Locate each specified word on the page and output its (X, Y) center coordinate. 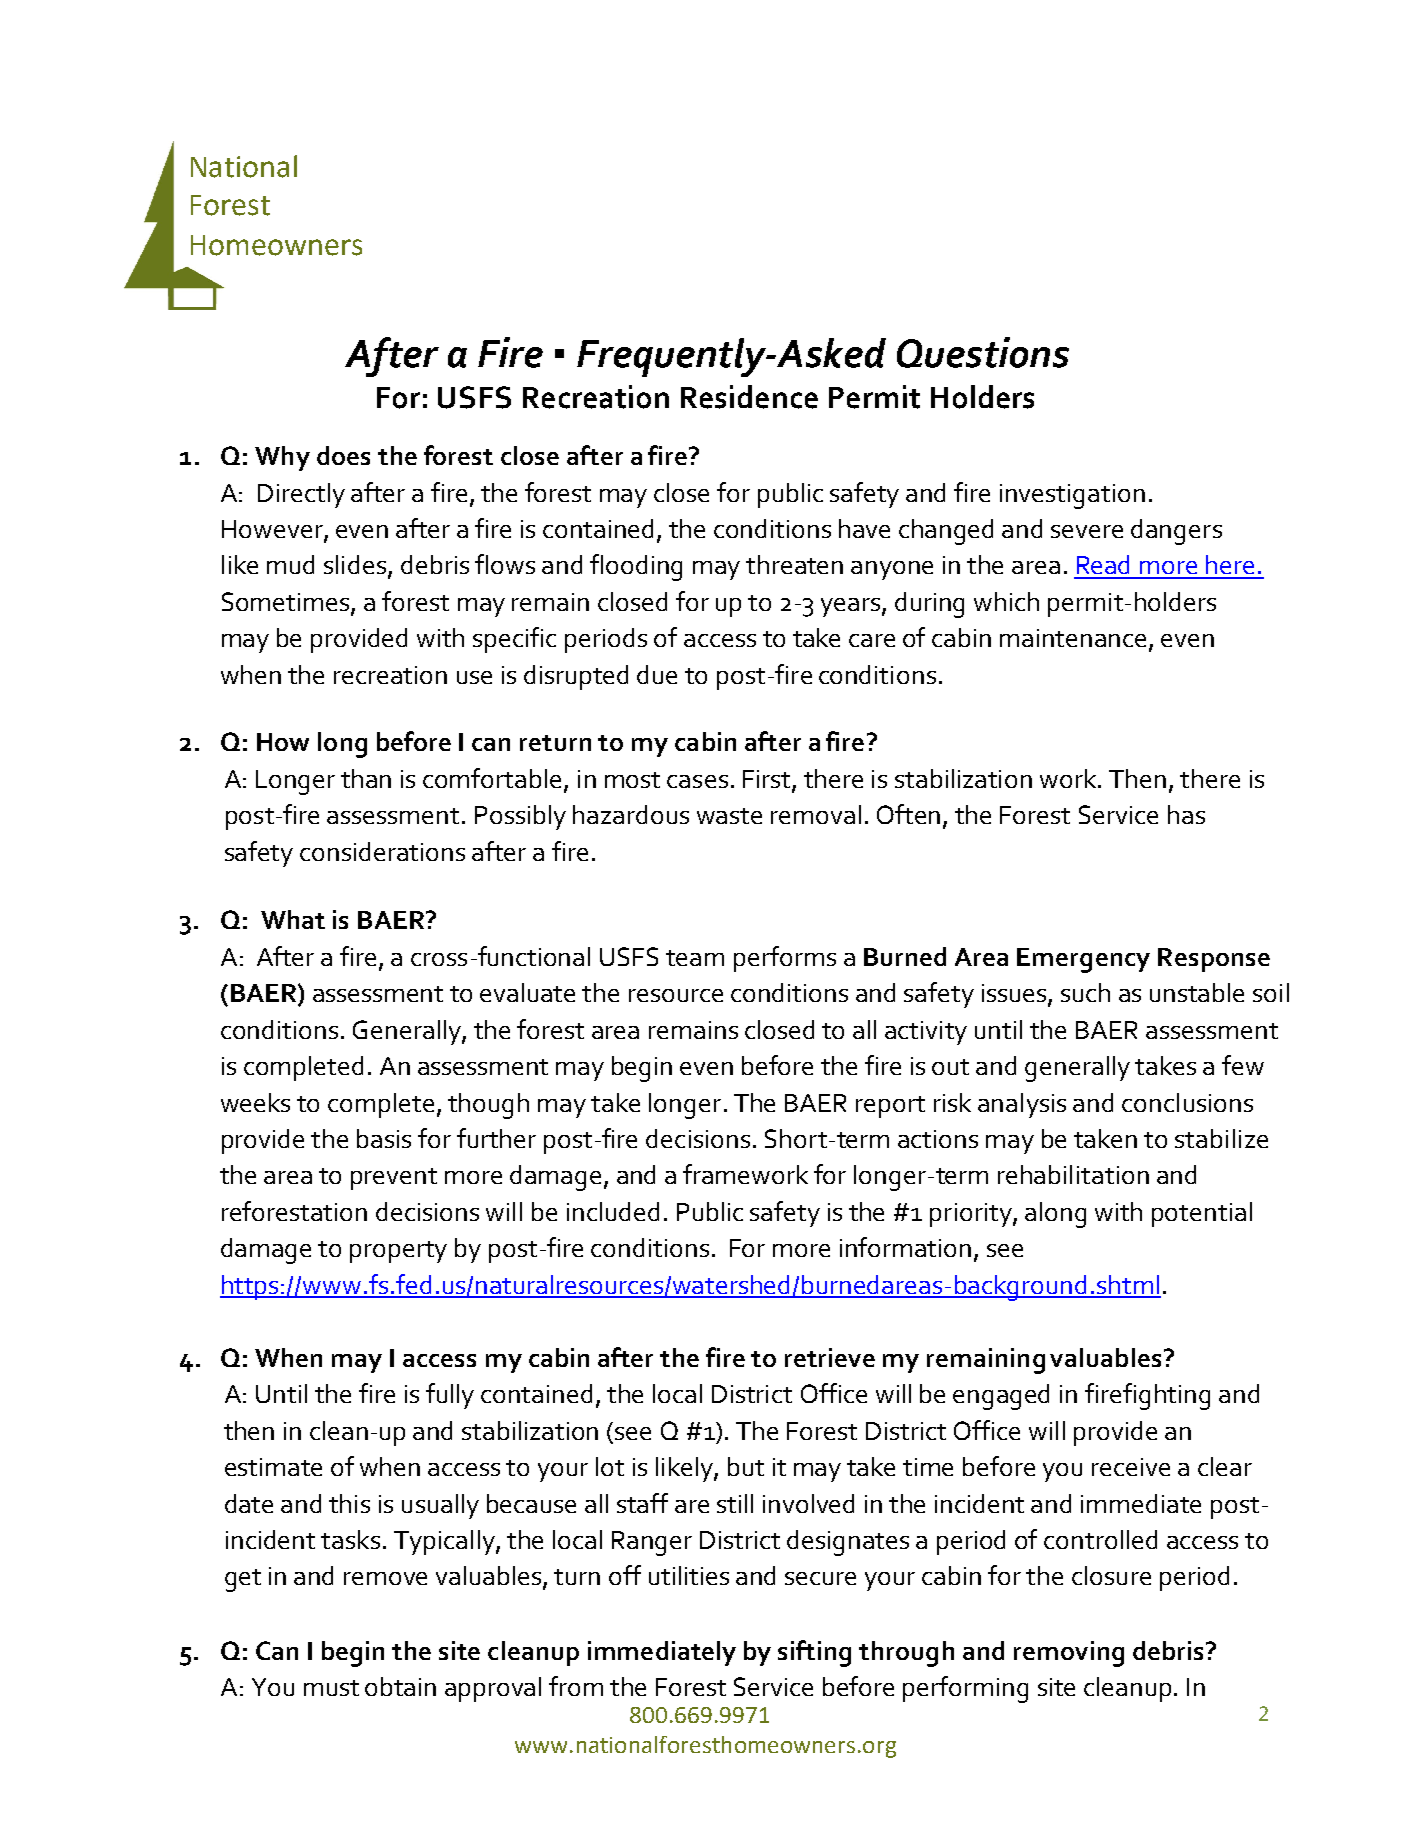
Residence (749, 397)
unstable (1197, 992)
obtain (400, 1686)
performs (785, 959)
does (343, 455)
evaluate (527, 992)
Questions (983, 352)
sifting (814, 1653)
